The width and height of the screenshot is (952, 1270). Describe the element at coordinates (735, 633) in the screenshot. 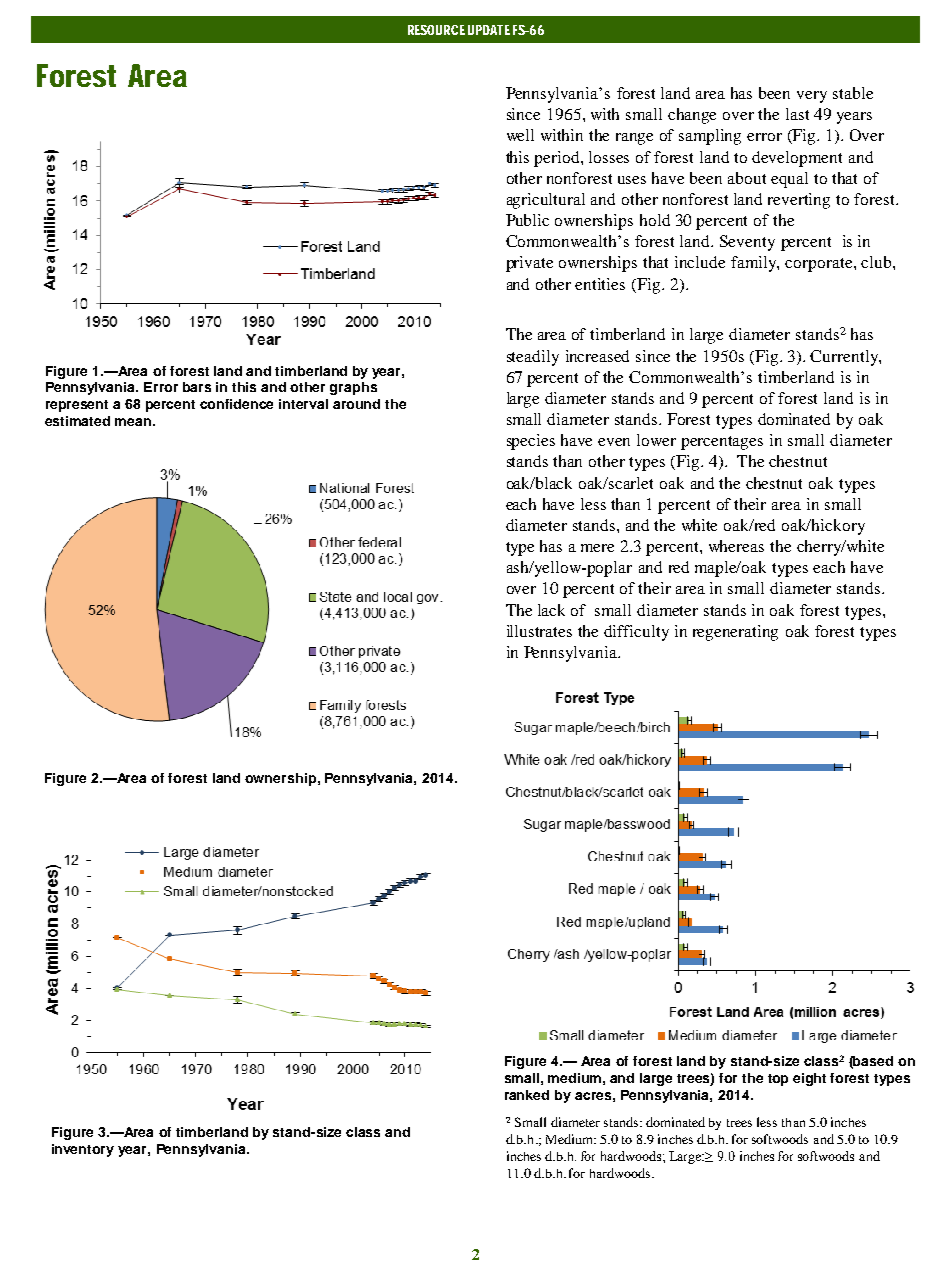

I see `regenerating` at that location.
